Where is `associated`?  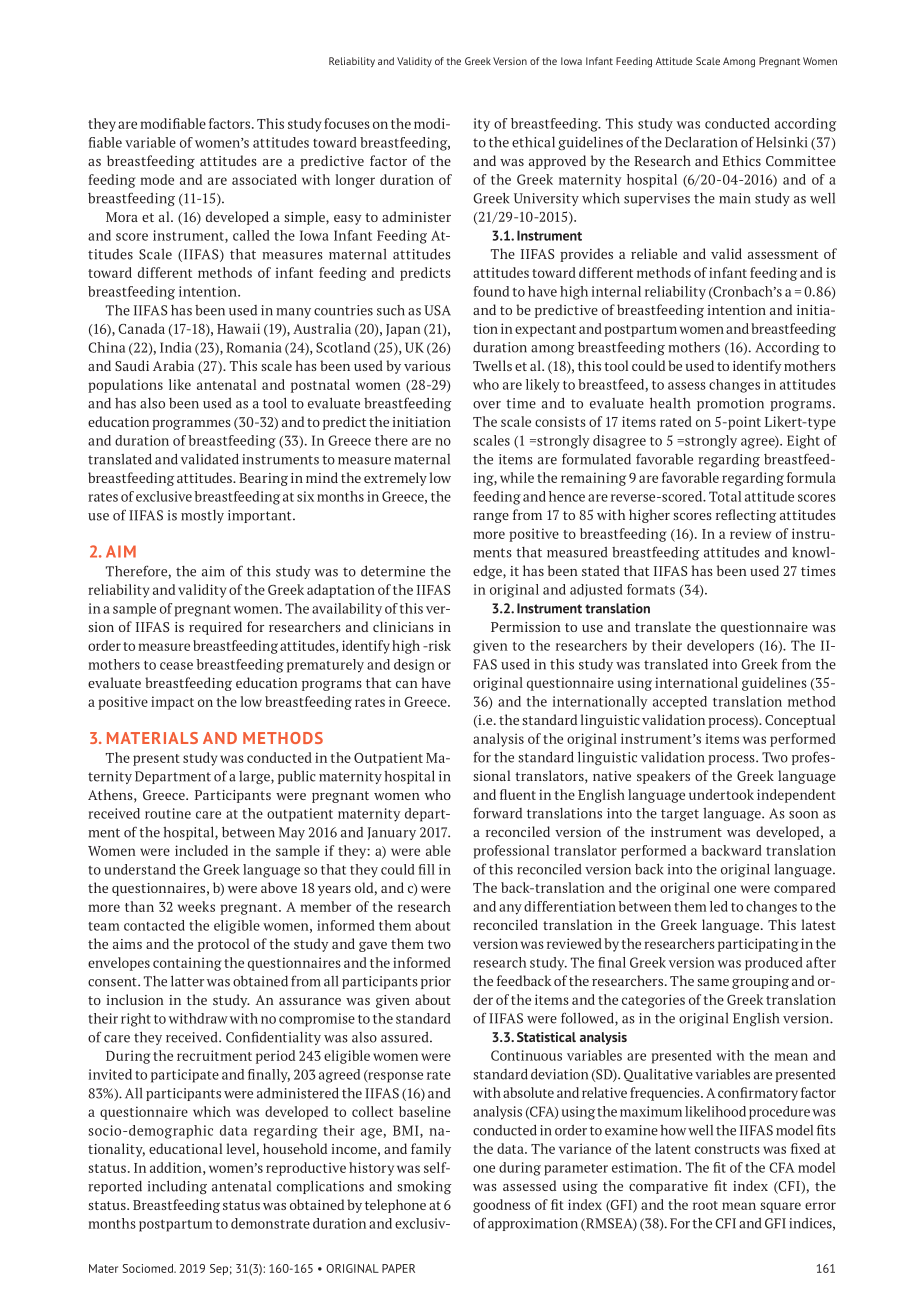 associated is located at coordinates (264, 179).
